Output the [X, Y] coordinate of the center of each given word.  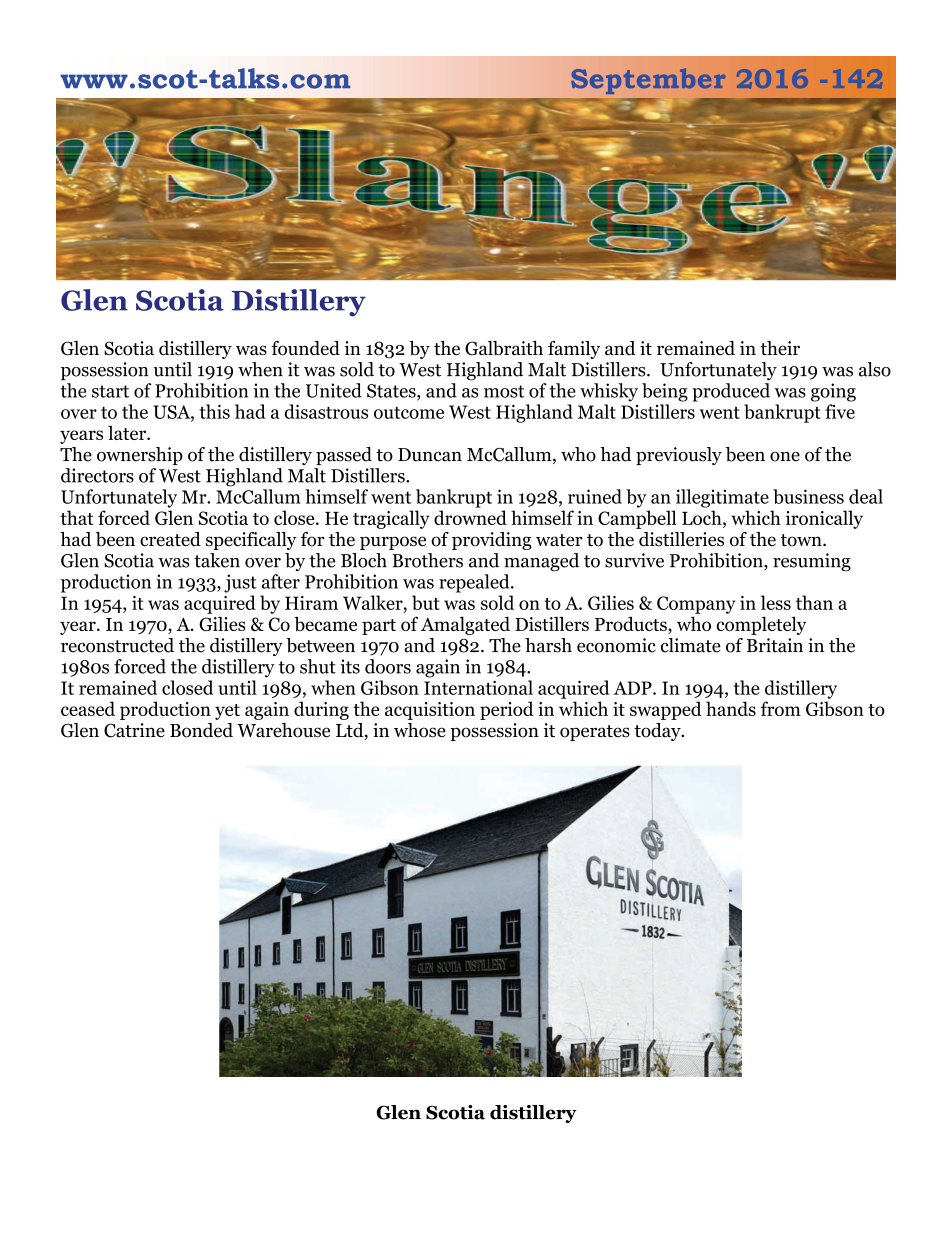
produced [731, 392]
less [776, 602]
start [110, 391]
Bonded [201, 730]
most [504, 391]
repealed [475, 583]
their [780, 348]
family [574, 350]
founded [305, 348]
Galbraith [504, 348]
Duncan [430, 455]
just [240, 583]
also [875, 369]
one [785, 457]
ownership [140, 456]
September [648, 81]
